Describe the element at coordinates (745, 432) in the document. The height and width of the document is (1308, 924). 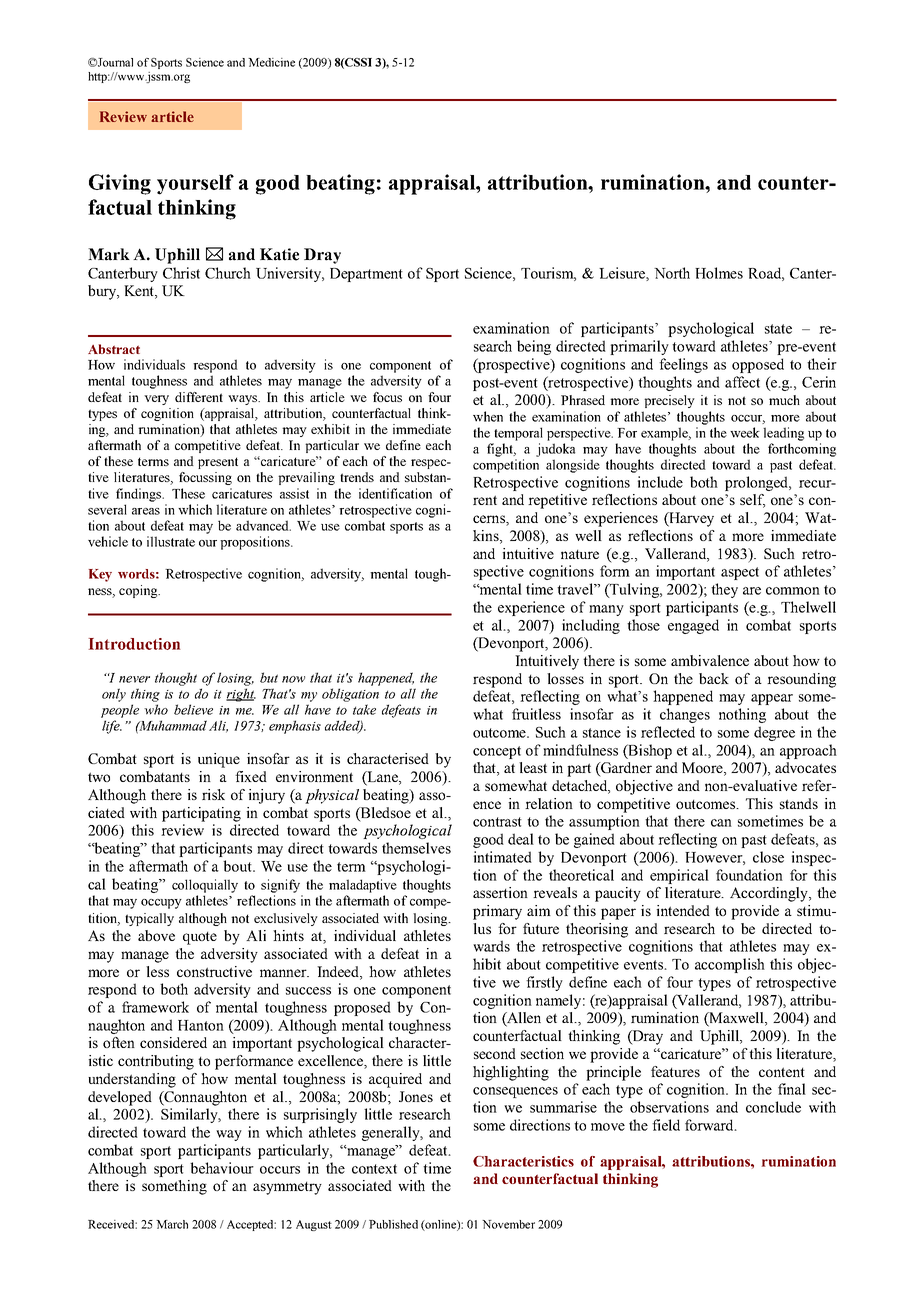
I see `week` at that location.
